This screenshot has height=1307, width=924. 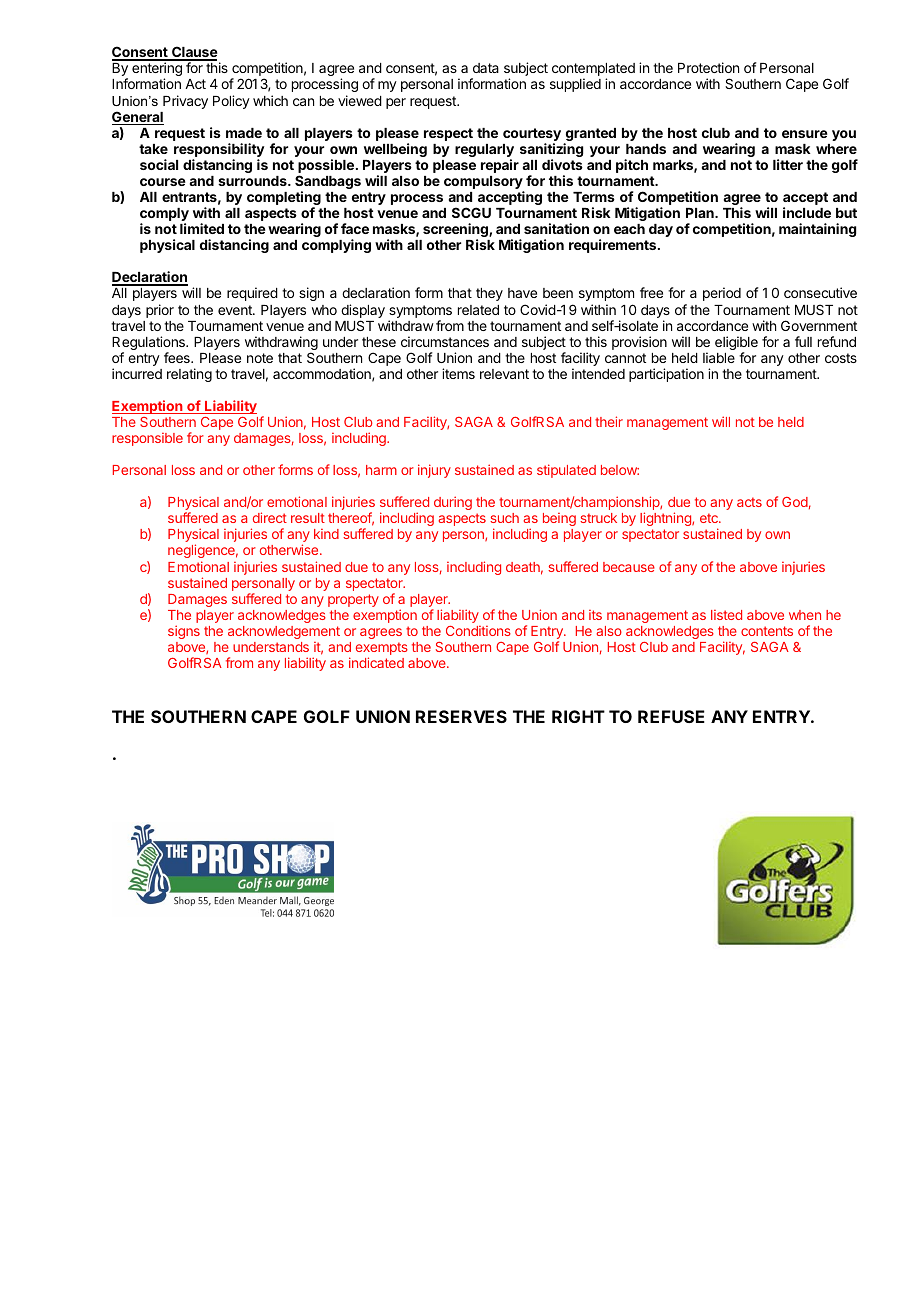 What do you see at coordinates (504, 374) in the screenshot?
I see `relevant` at bounding box center [504, 374].
